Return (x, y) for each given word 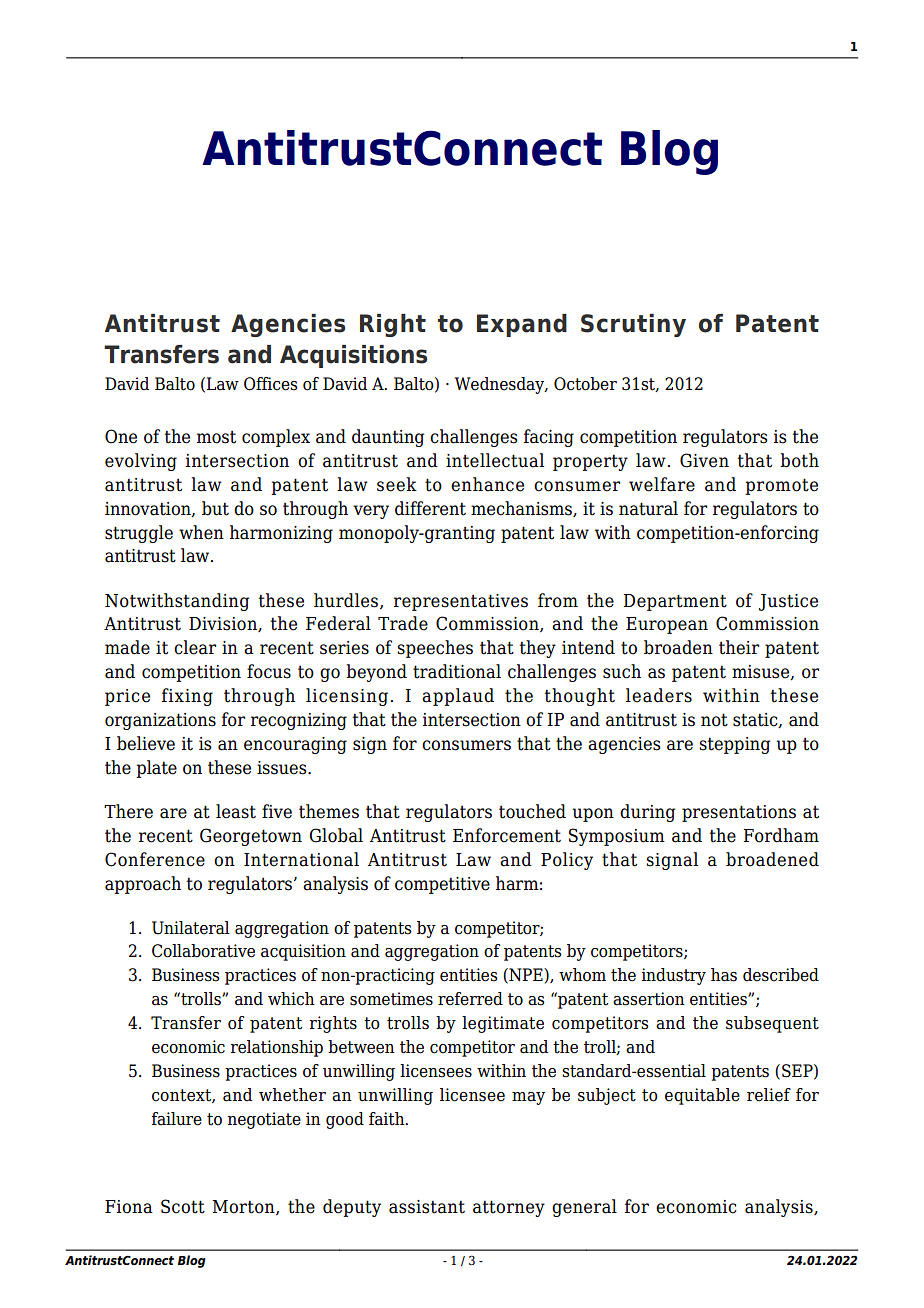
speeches (435, 649)
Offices (270, 384)
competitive (442, 885)
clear (195, 647)
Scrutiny (633, 325)
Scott (183, 1206)
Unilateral (191, 928)
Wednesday (500, 385)
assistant (427, 1207)
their (739, 647)
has (724, 975)
